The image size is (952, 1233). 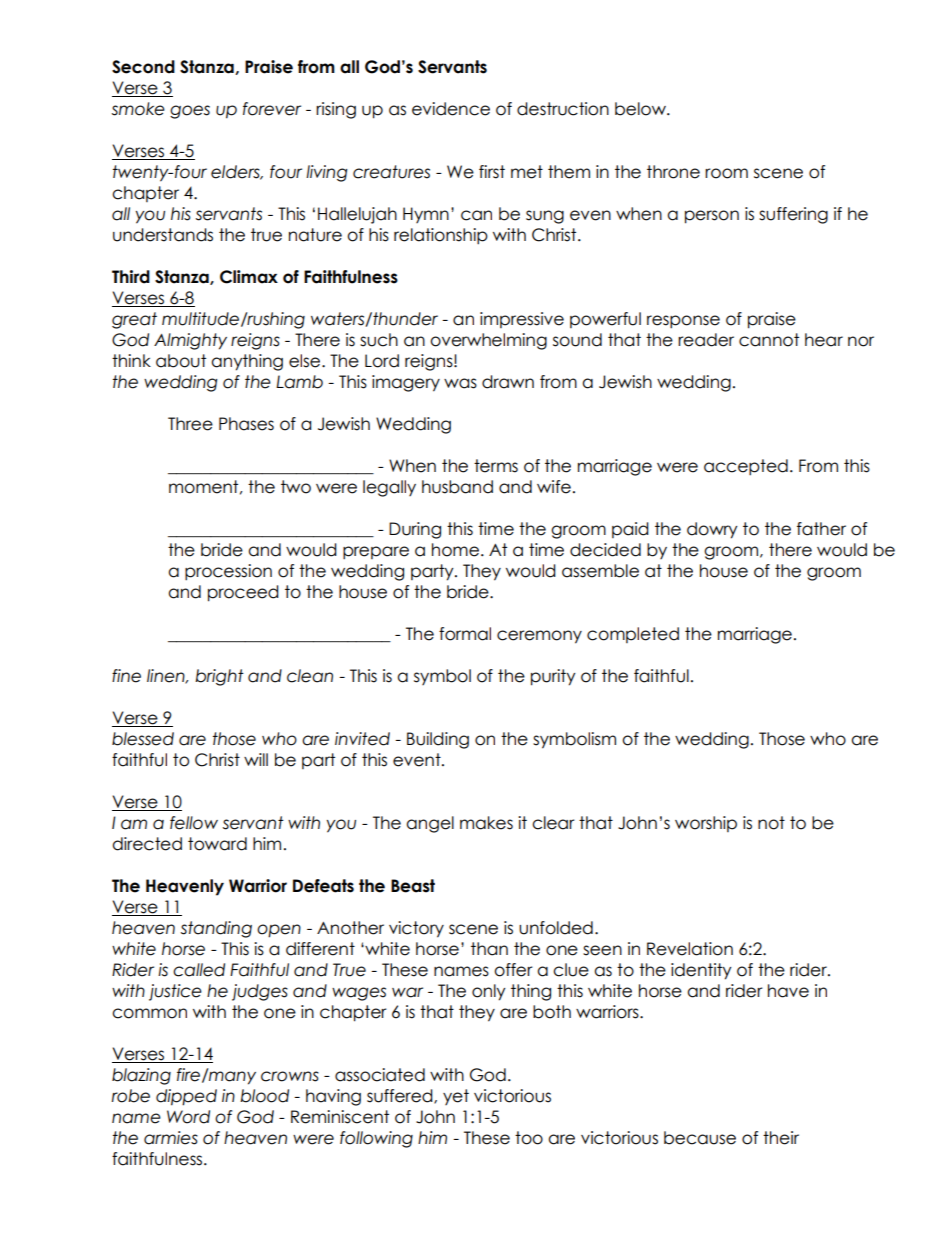 I want to click on evidence, so click(x=451, y=109).
